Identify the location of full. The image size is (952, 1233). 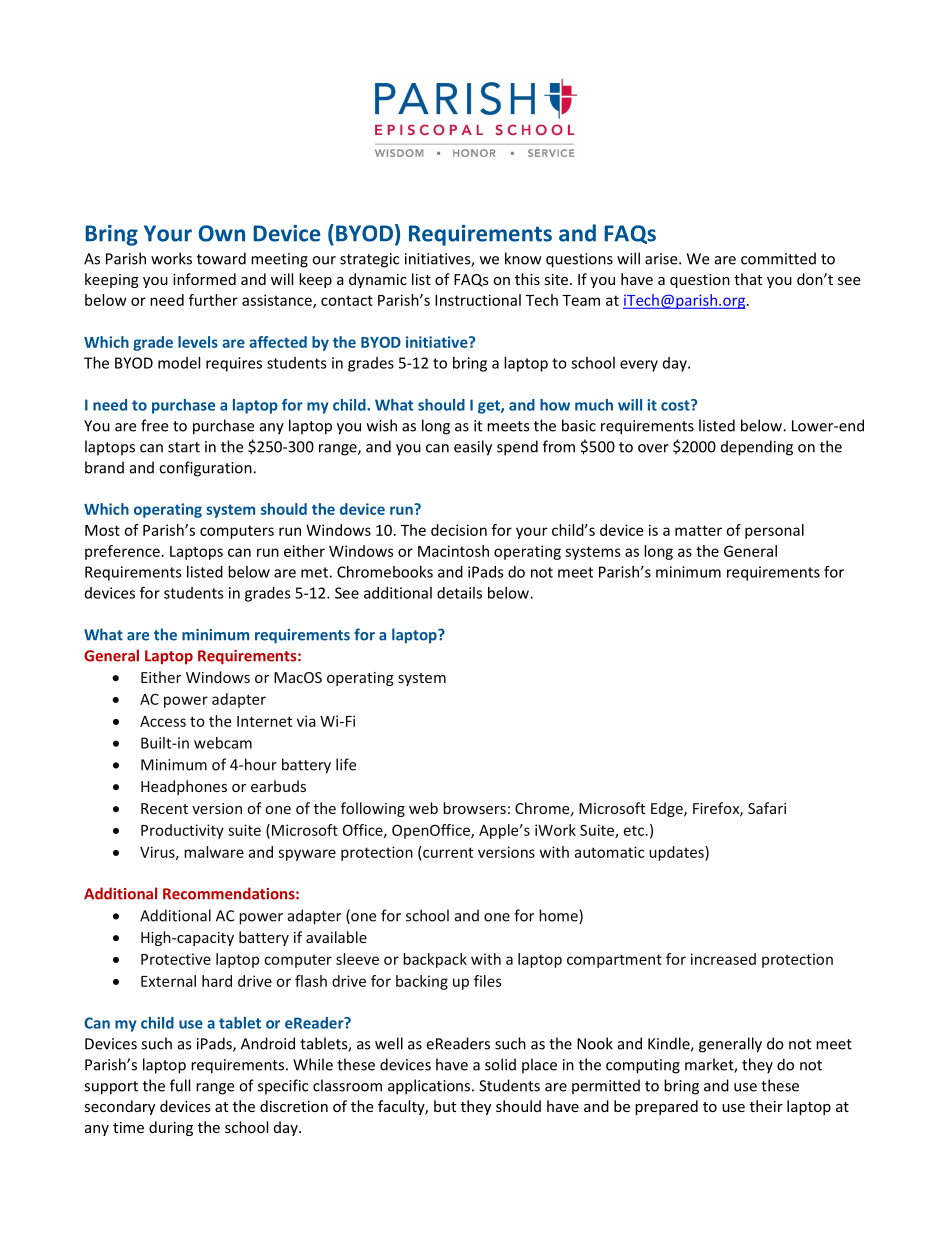
(180, 1085).
